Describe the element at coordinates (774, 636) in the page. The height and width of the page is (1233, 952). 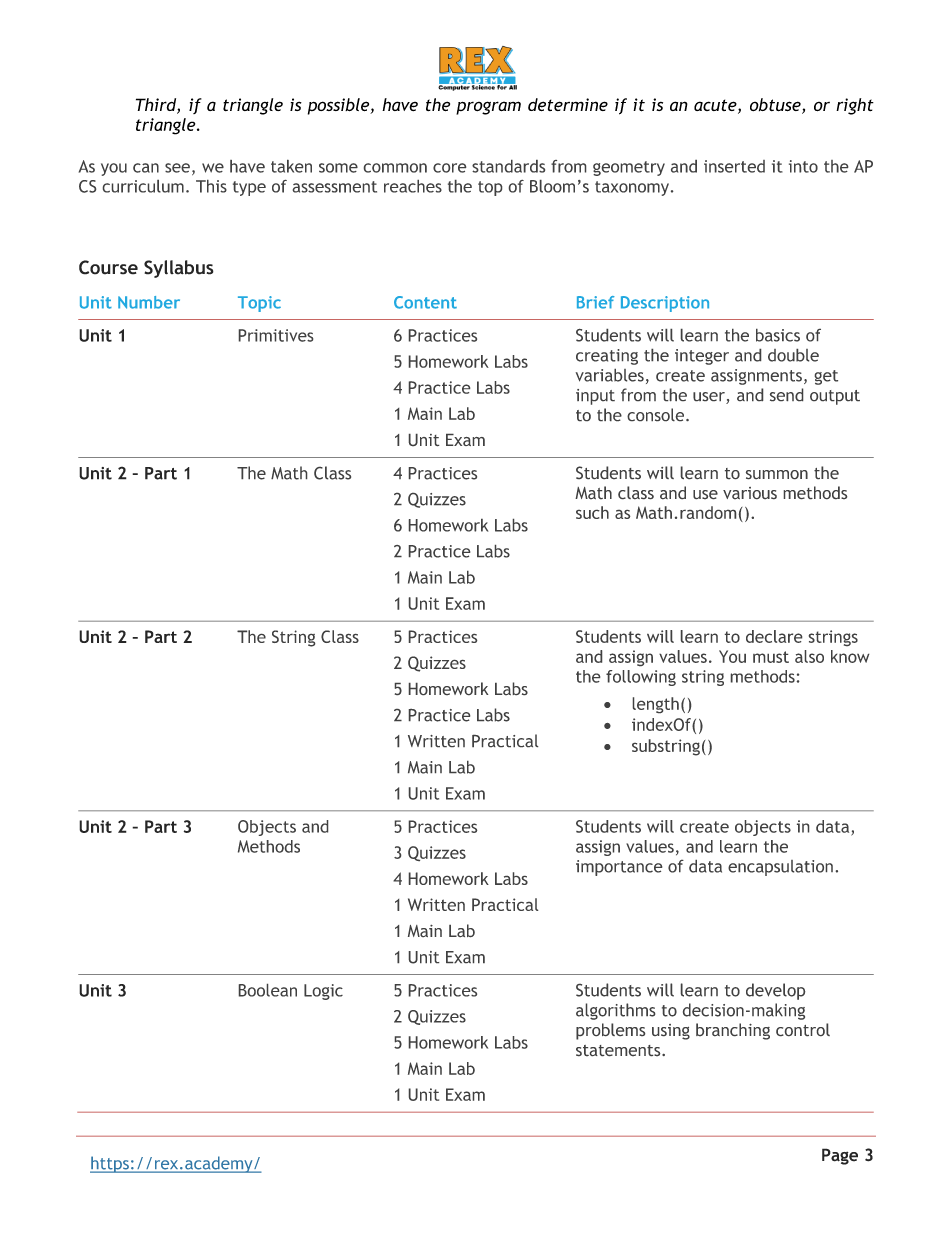
I see `declare` at that location.
